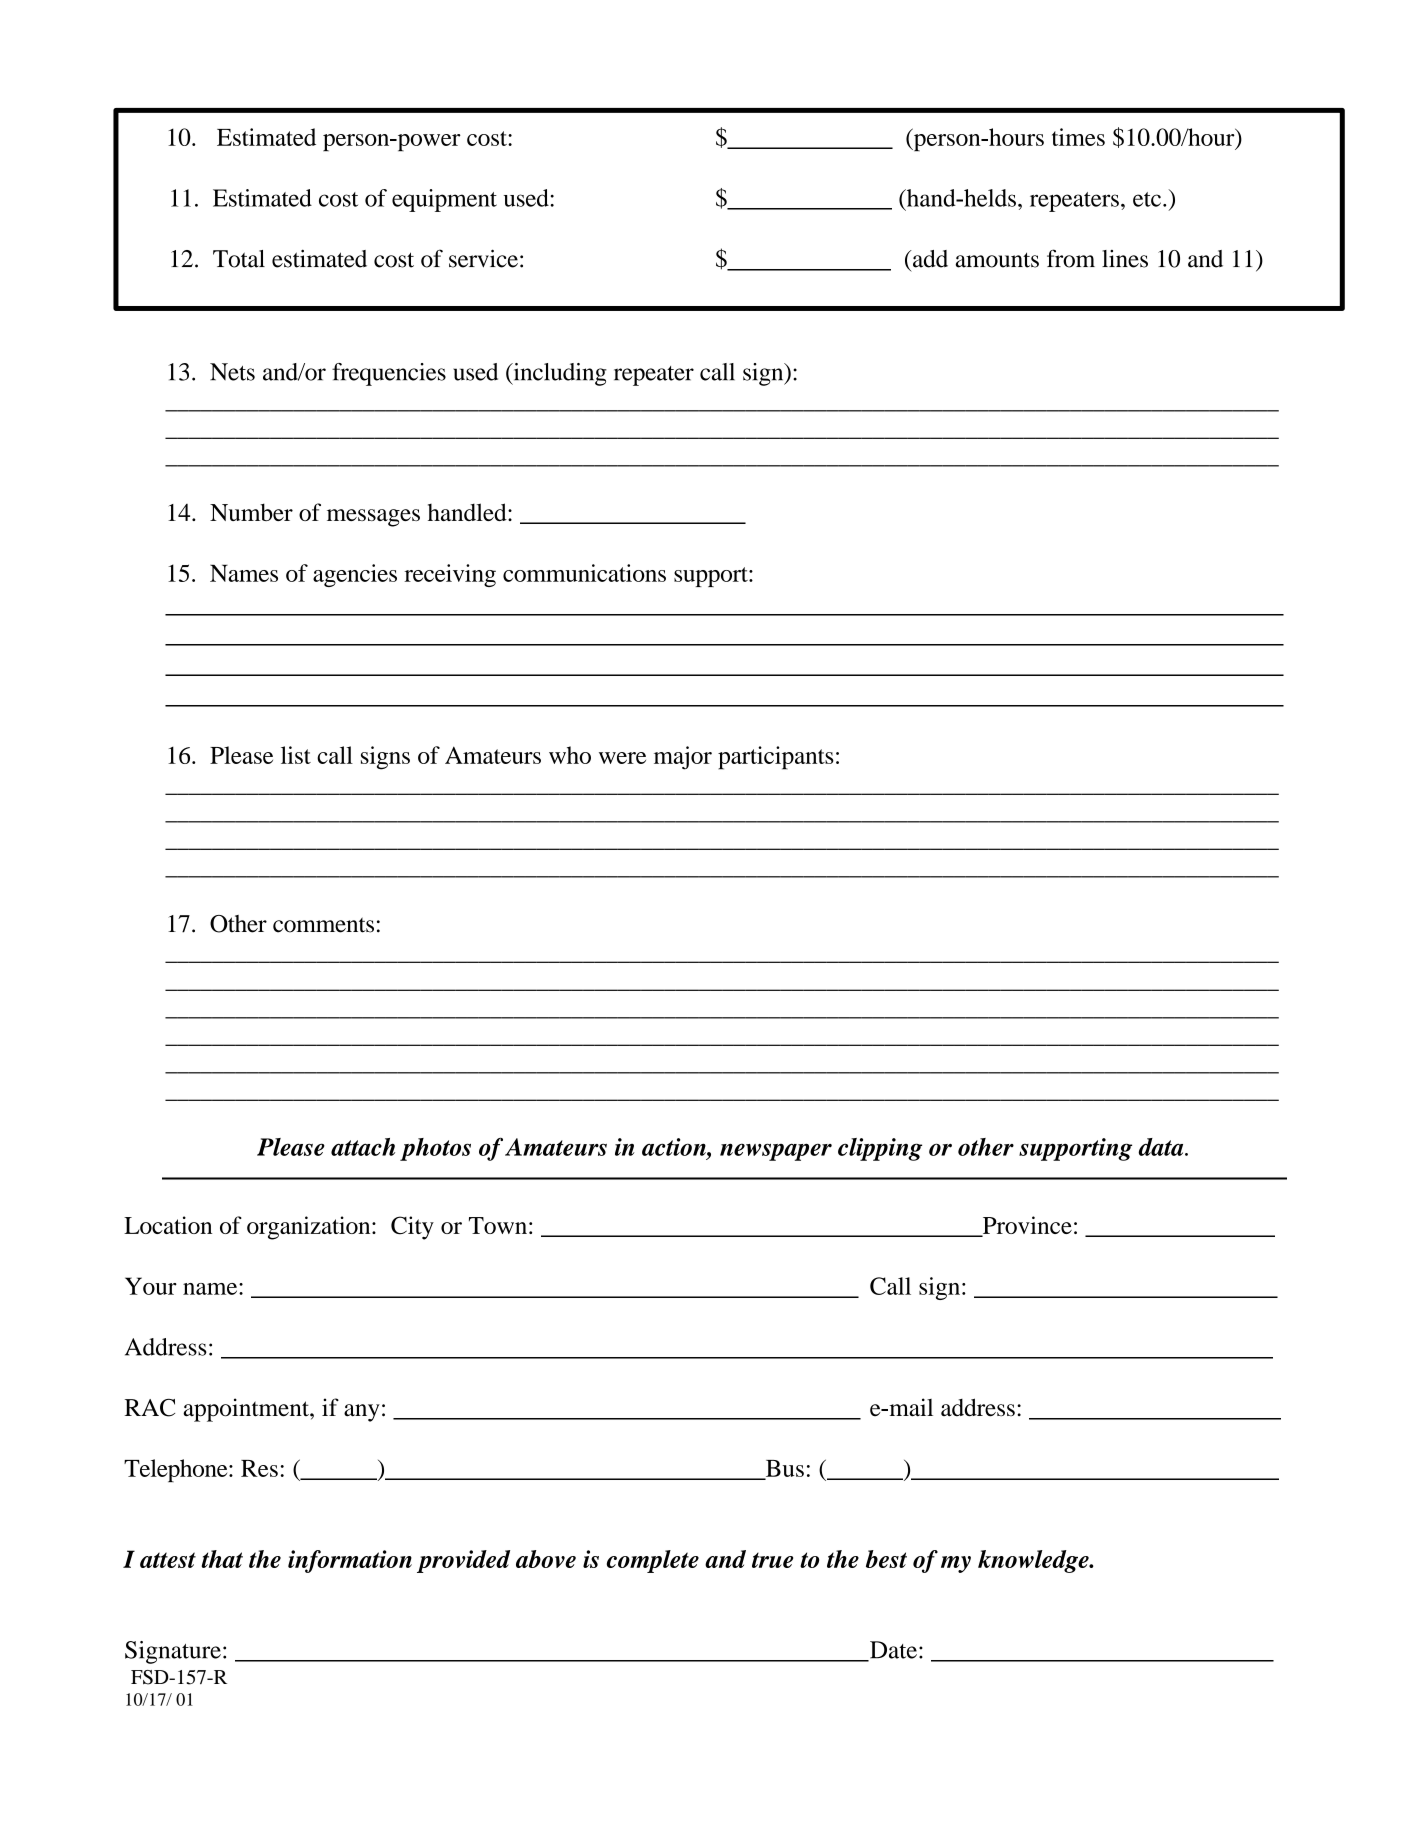 The width and height of the image is (1408, 1821). What do you see at coordinates (776, 758) in the image?
I see `participants` at bounding box center [776, 758].
